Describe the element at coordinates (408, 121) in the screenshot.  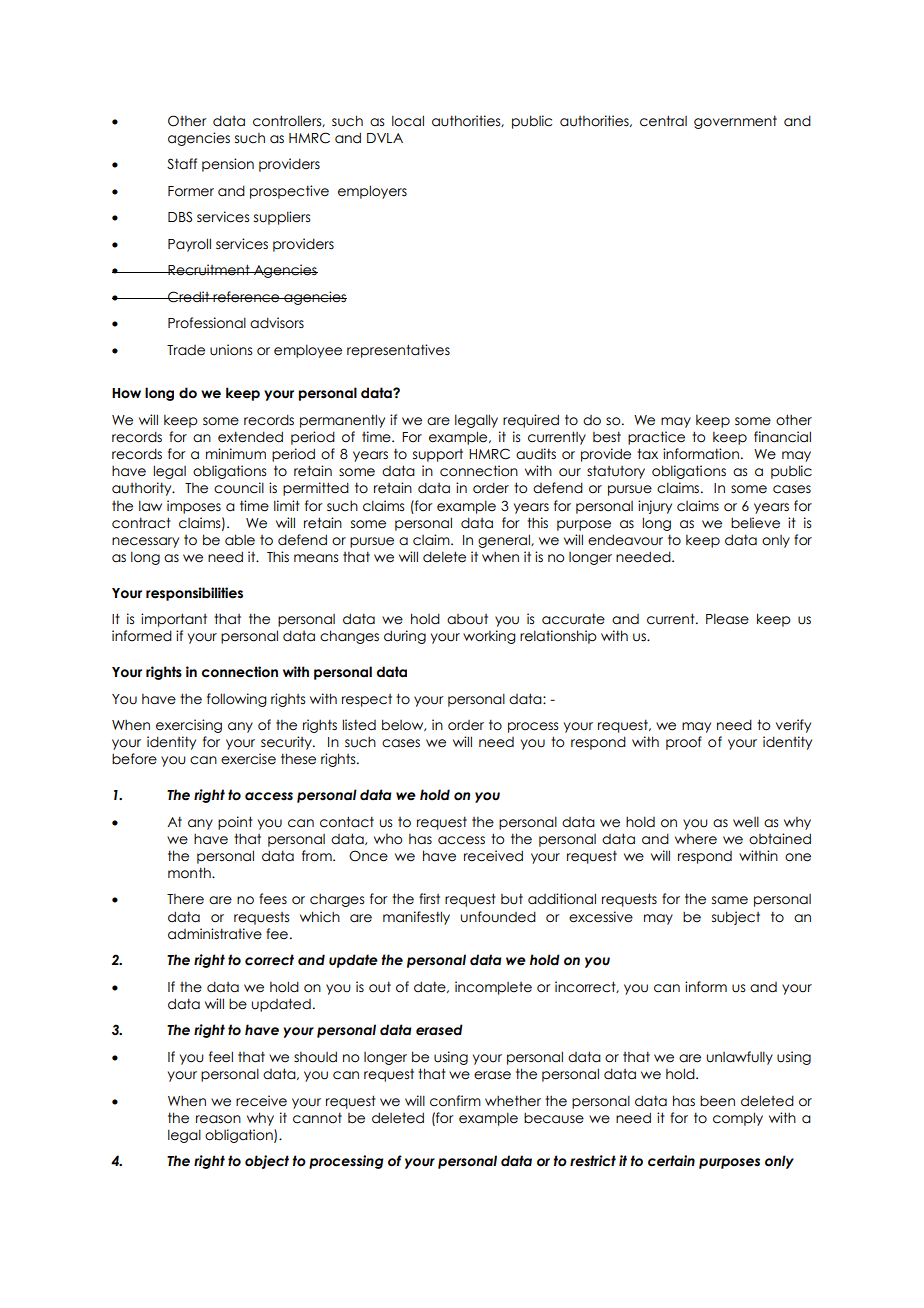
I see `local` at that location.
